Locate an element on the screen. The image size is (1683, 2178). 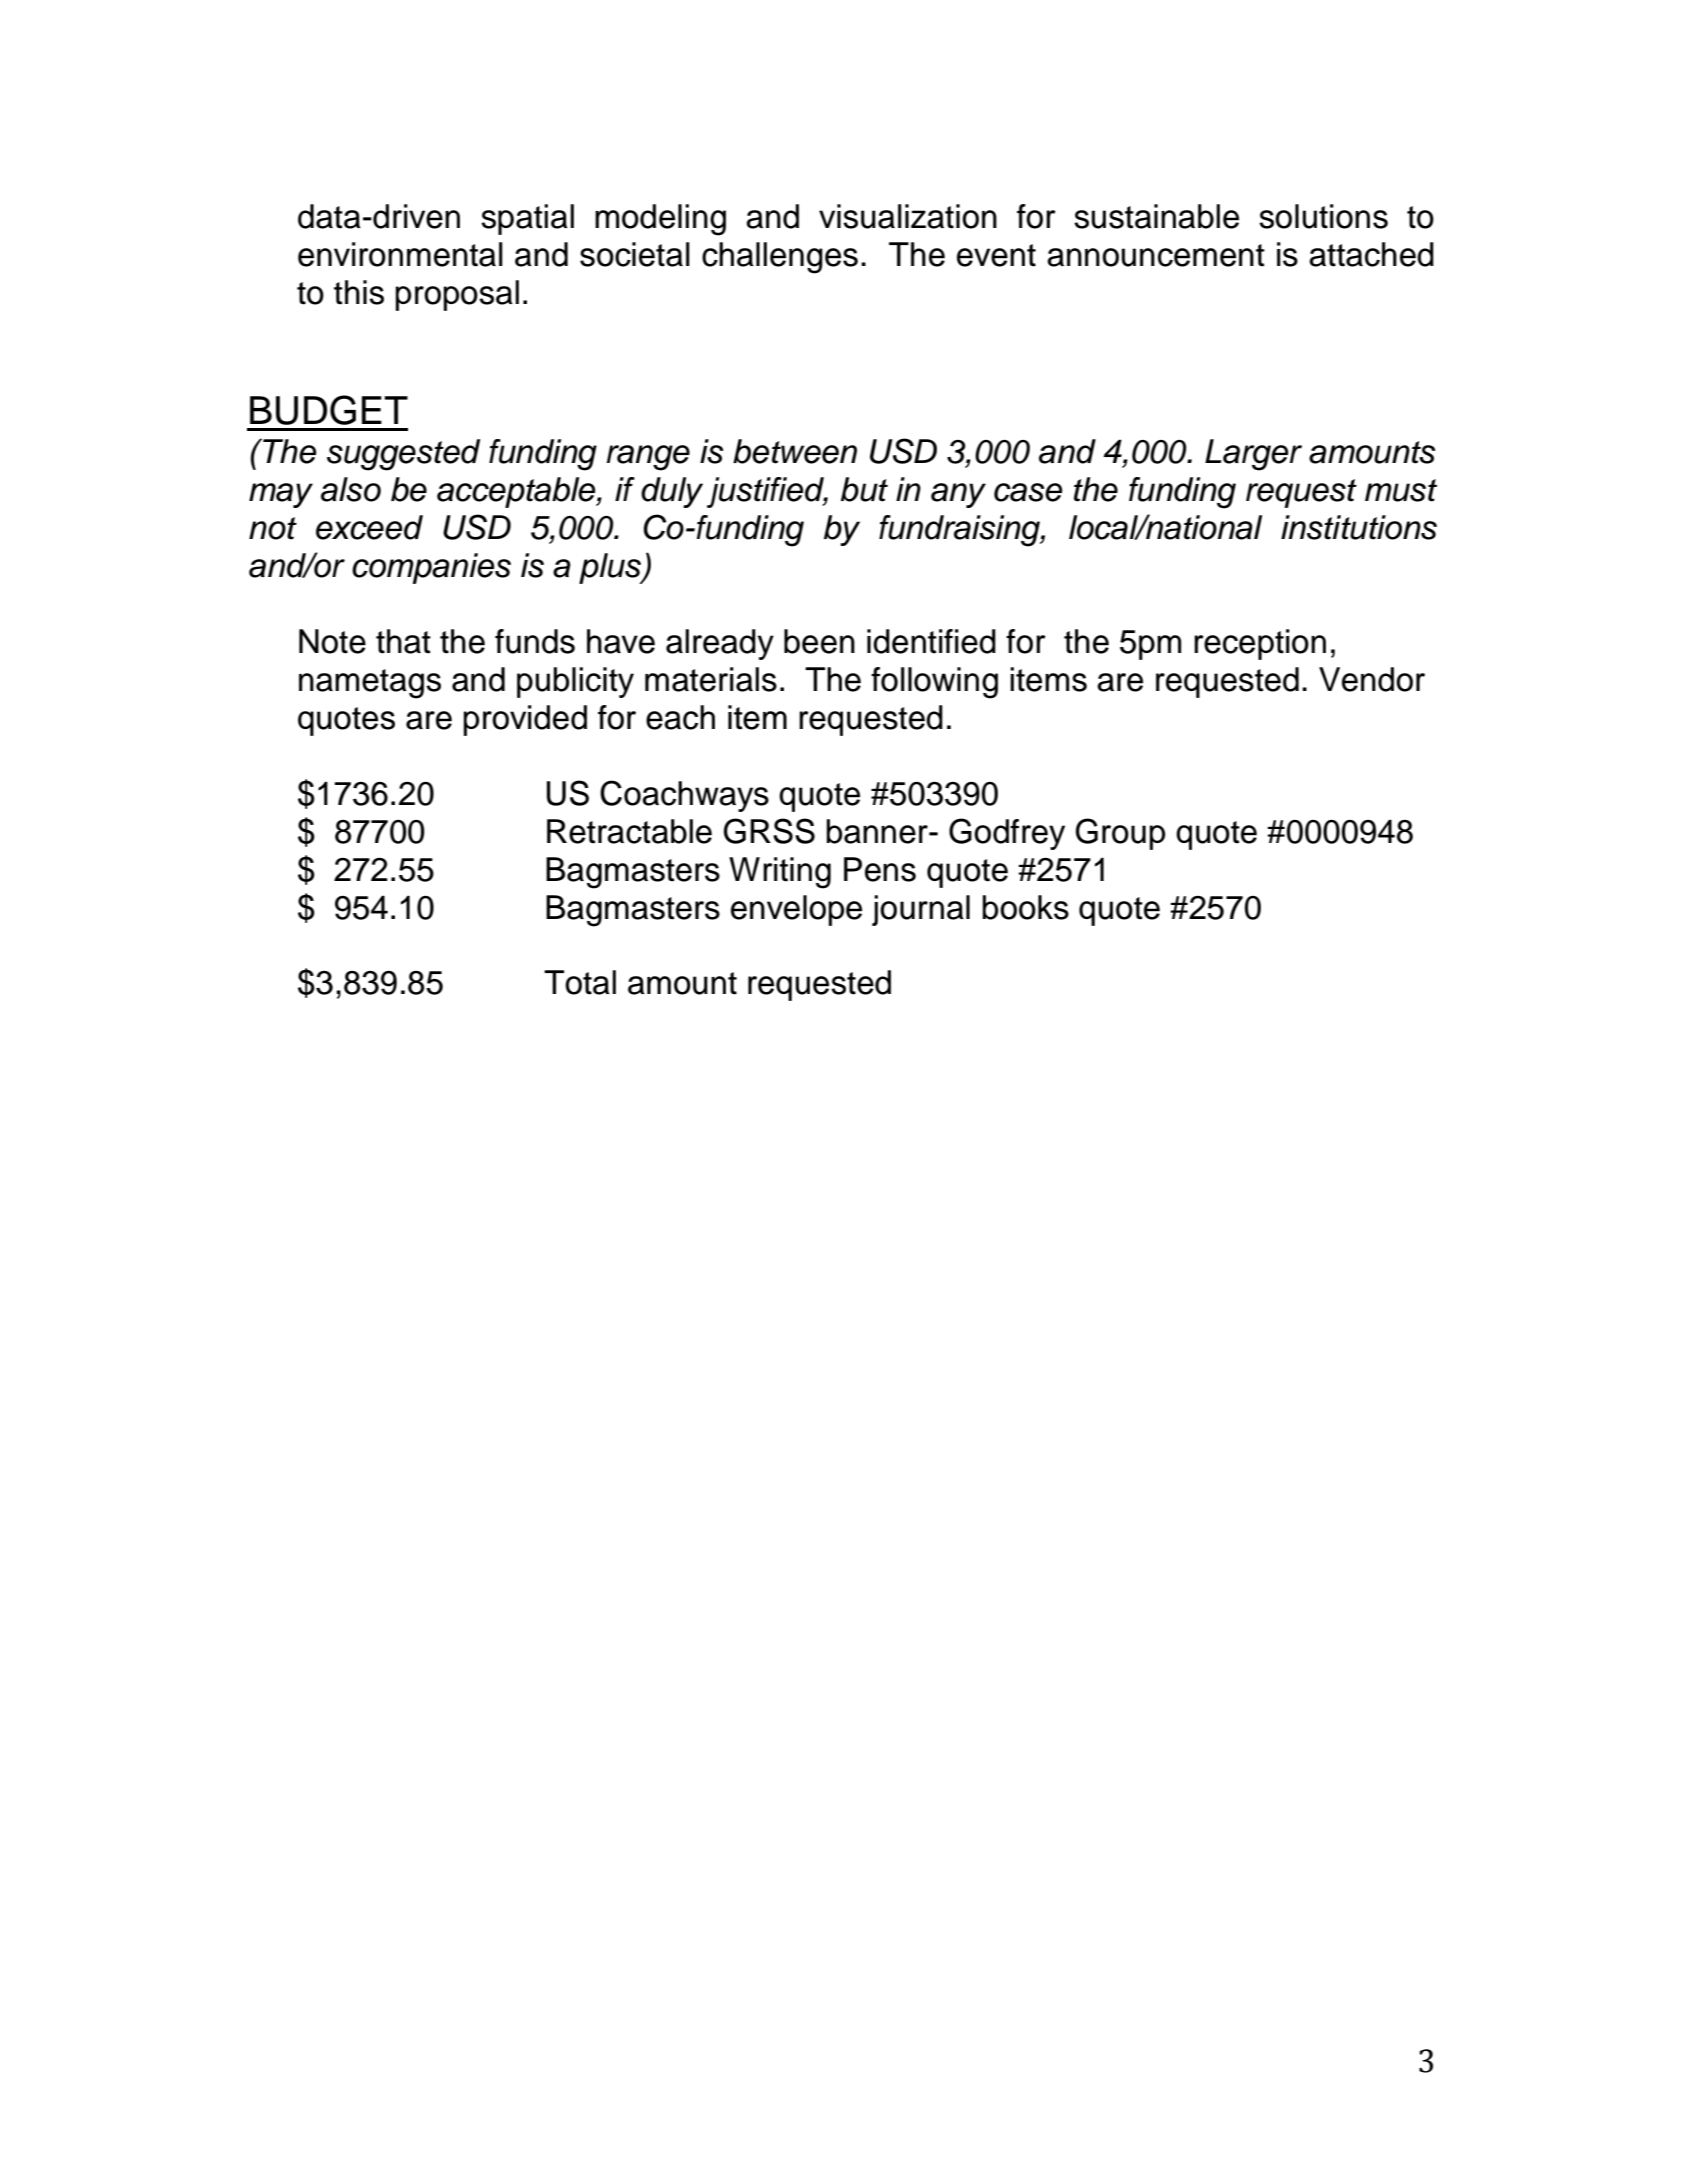
solutions is located at coordinates (1323, 216).
